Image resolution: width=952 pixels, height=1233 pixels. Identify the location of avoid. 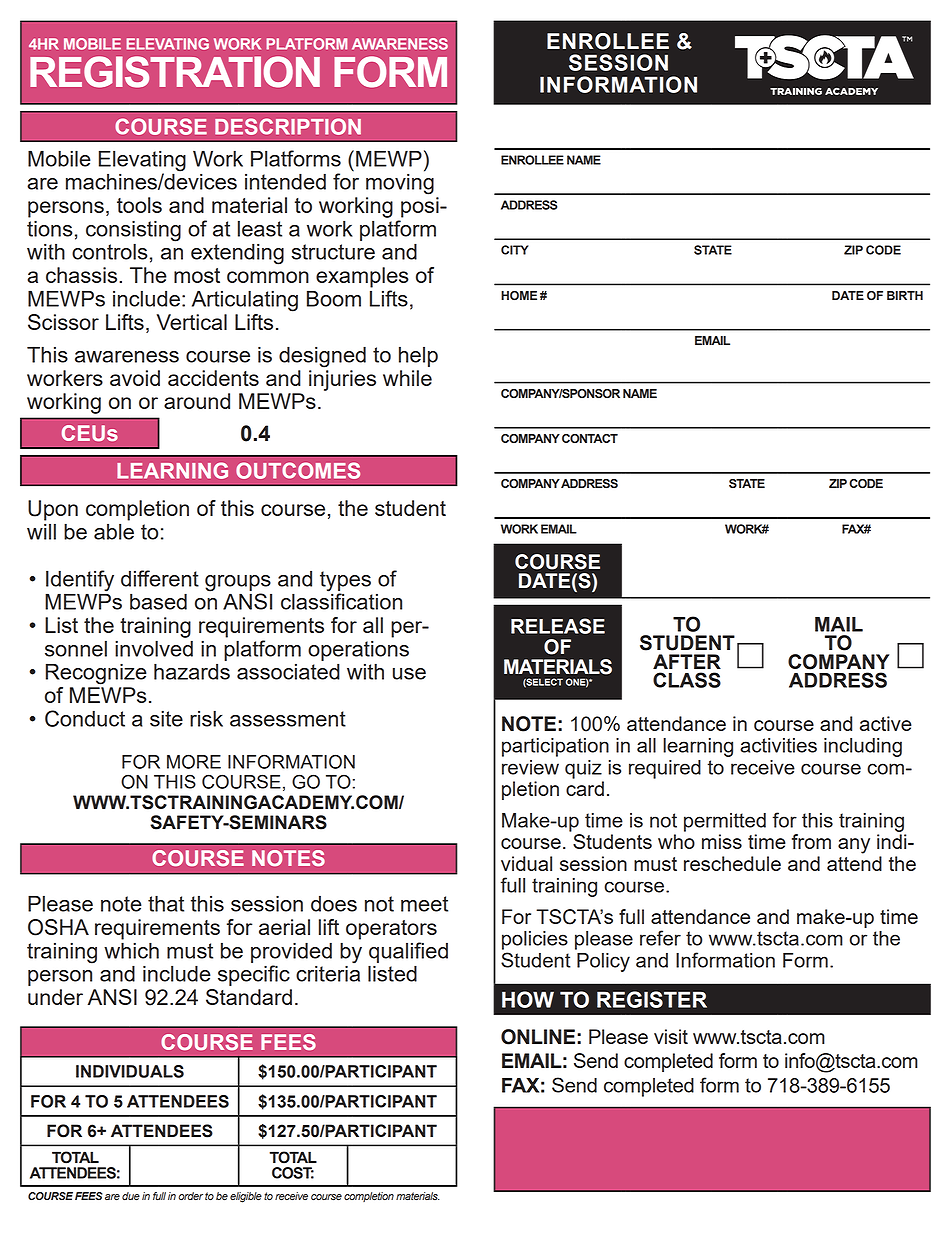
(135, 378).
